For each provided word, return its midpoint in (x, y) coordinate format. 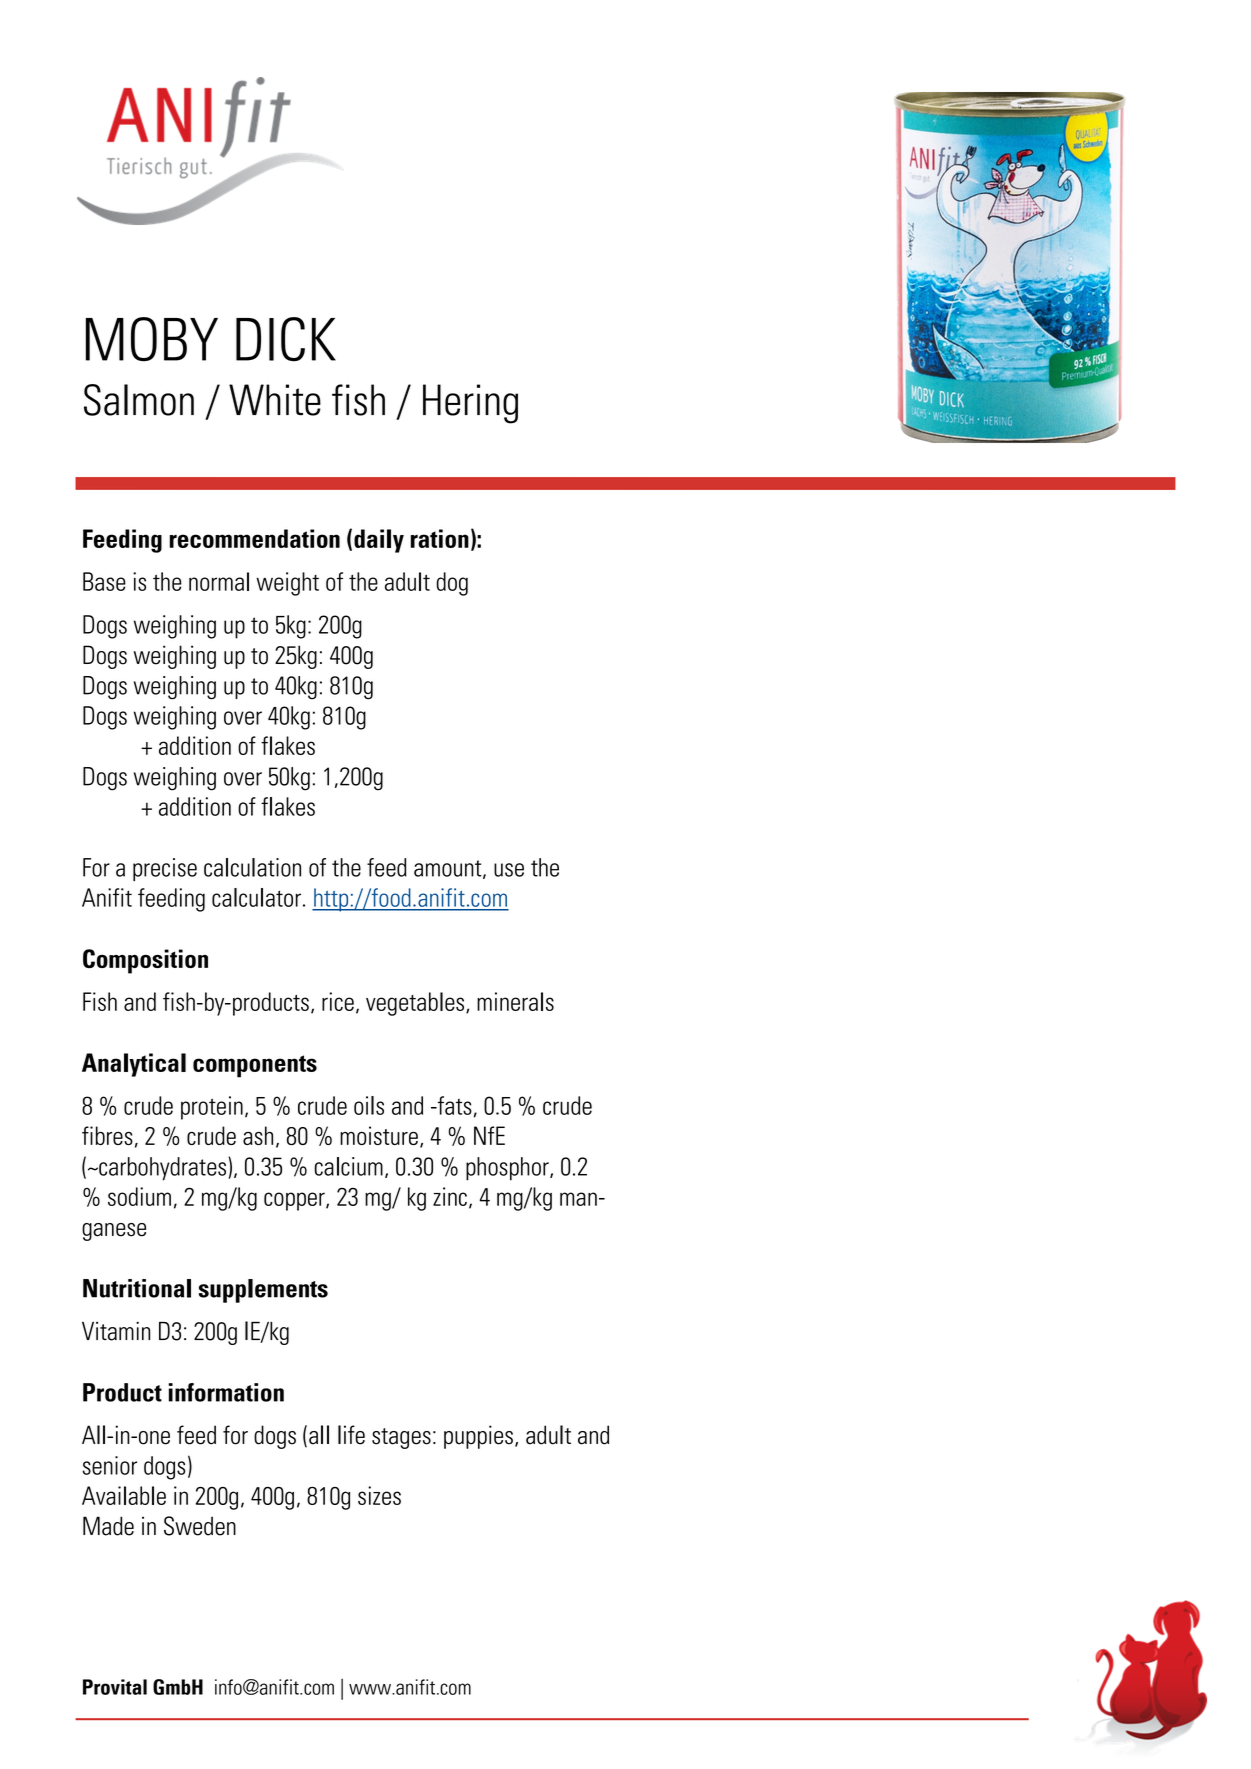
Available (124, 1495)
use (509, 870)
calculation (252, 867)
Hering (470, 404)
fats (453, 1105)
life (351, 1435)
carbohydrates (161, 1169)
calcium (348, 1166)
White (275, 400)
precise (165, 869)
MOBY (152, 339)
